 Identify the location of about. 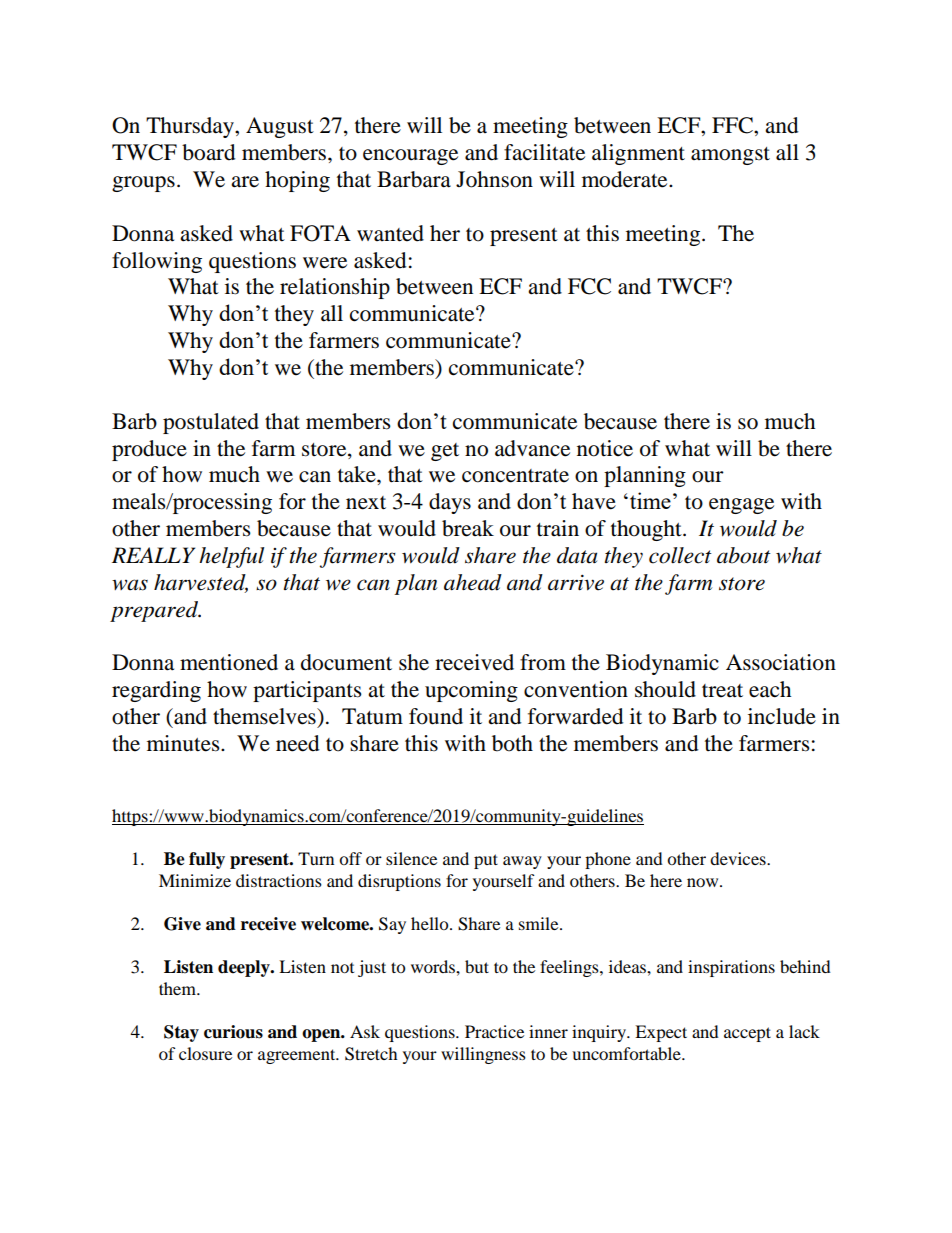
(744, 555).
